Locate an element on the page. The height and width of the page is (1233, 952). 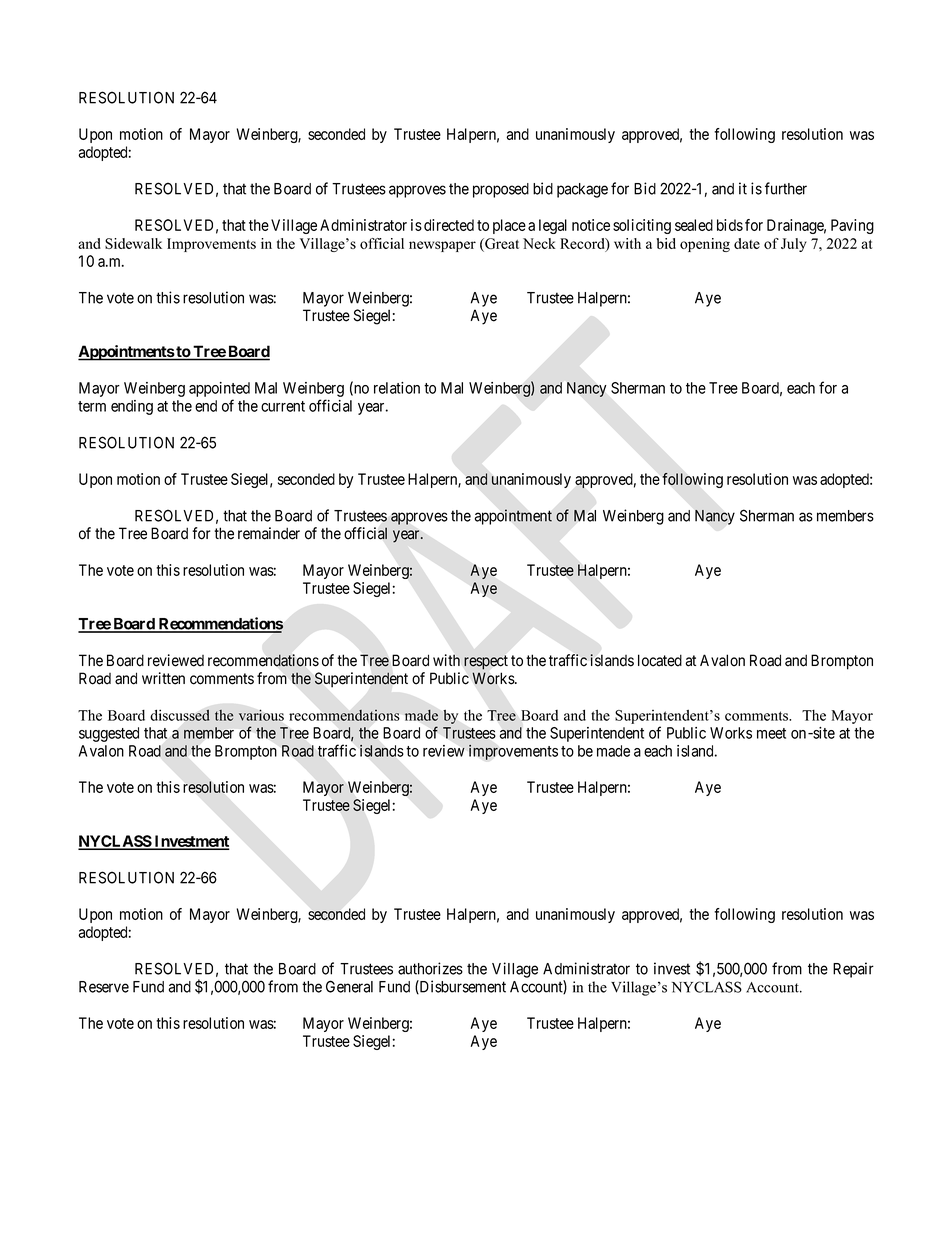
written is located at coordinates (163, 678).
